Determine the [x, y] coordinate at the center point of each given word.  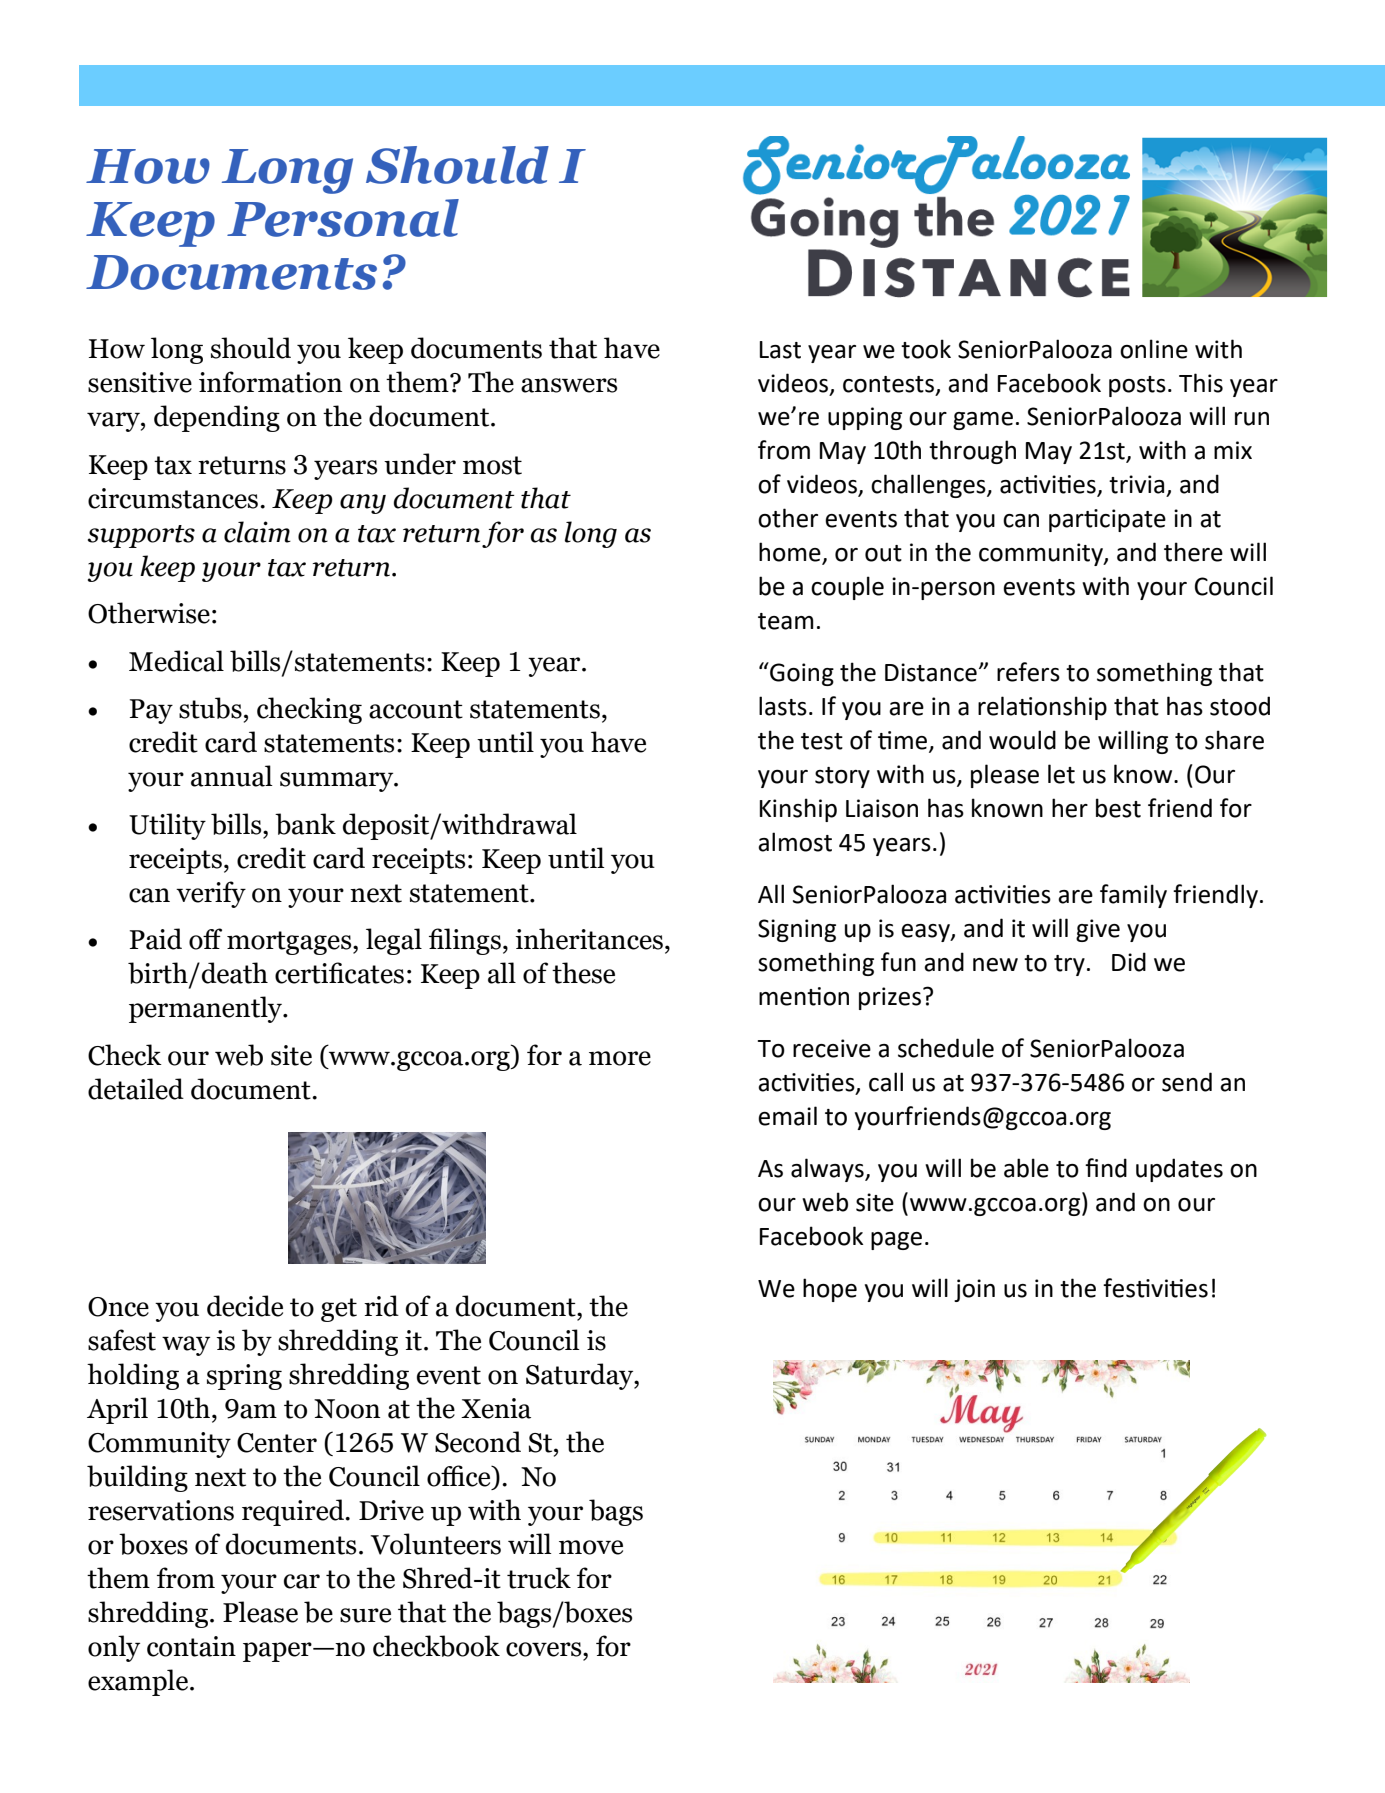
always [828, 1170]
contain [191, 1646]
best [1118, 808]
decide [245, 1306]
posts [1137, 386]
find [1106, 1168]
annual [232, 776]
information [270, 382]
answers [569, 385]
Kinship [798, 810]
